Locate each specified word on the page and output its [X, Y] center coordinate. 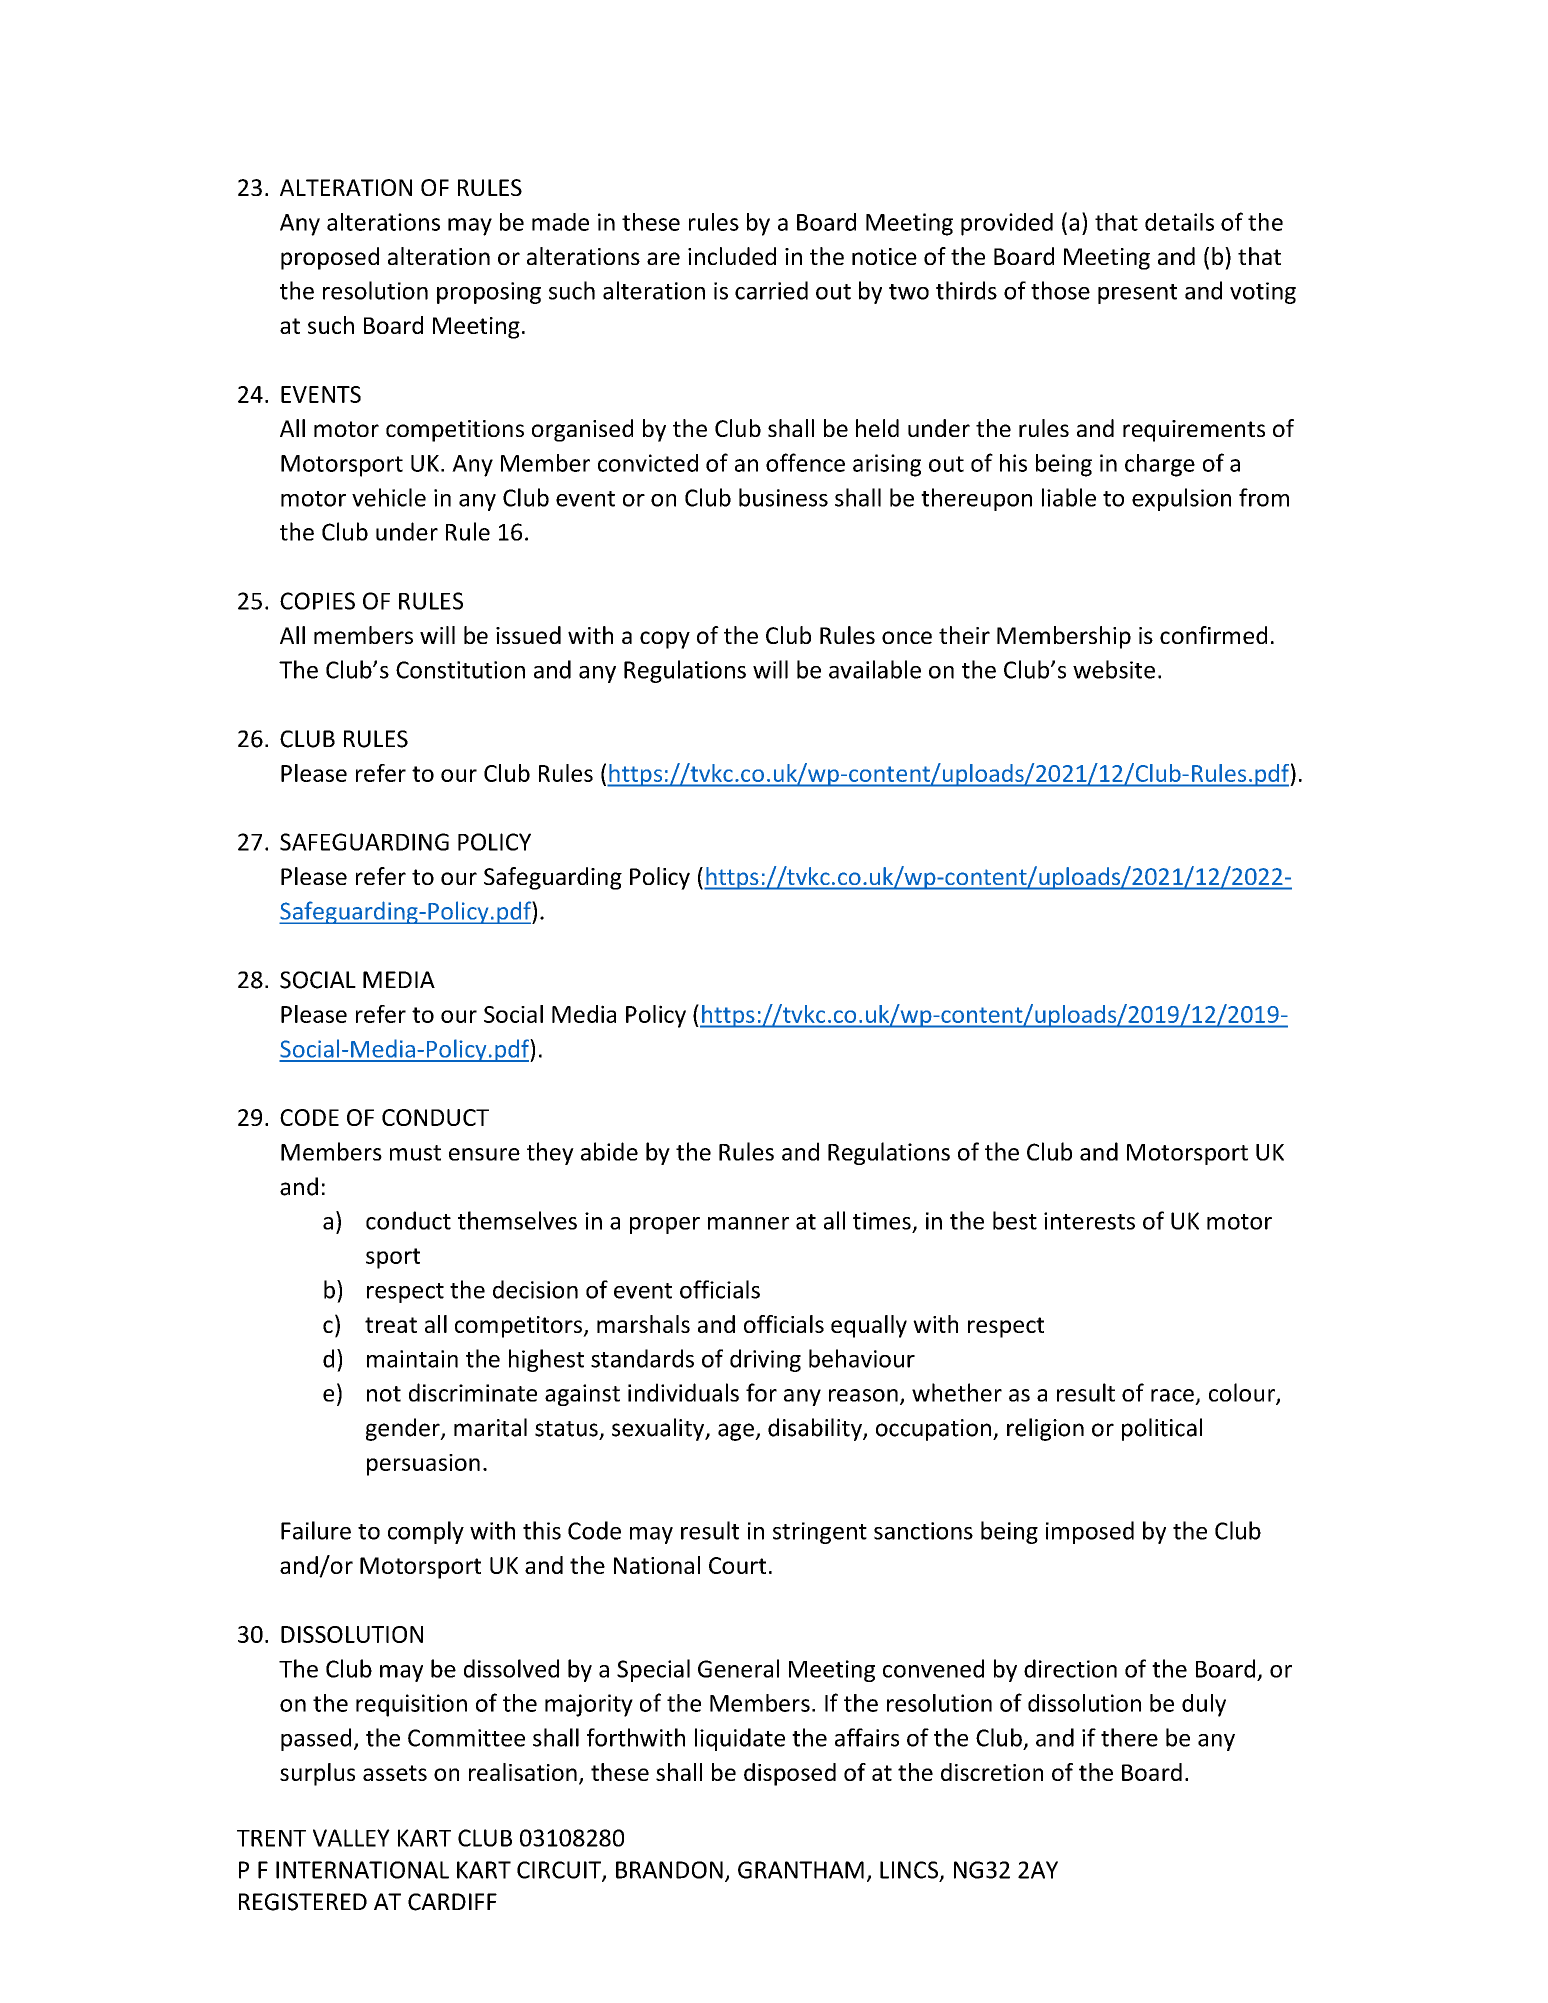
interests [1089, 1221]
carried [771, 290]
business [783, 497]
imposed [1090, 1532]
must [415, 1153]
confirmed [1213, 635]
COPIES [317, 601]
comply [426, 1532]
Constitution [460, 670]
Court [737, 1565]
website [1114, 669]
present [1137, 294]
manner [748, 1223]
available [875, 669]
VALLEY [351, 1838]
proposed [330, 258]
